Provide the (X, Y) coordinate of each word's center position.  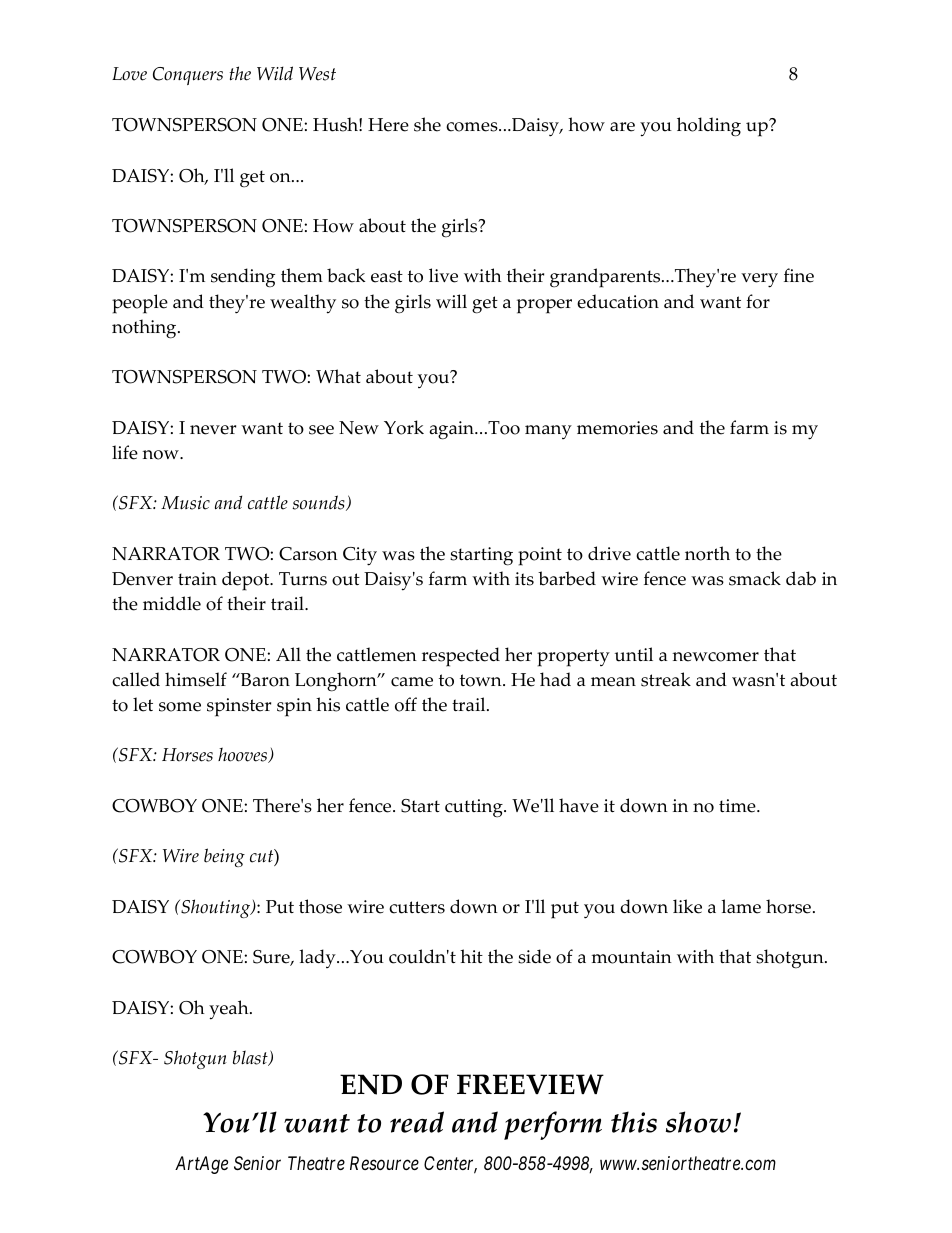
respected (461, 657)
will (451, 301)
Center (450, 1165)
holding (709, 127)
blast (251, 1058)
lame (741, 906)
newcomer (715, 657)
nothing (145, 329)
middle (172, 603)
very (759, 280)
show (698, 1122)
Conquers (188, 76)
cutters (417, 907)
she (427, 124)
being (224, 857)
